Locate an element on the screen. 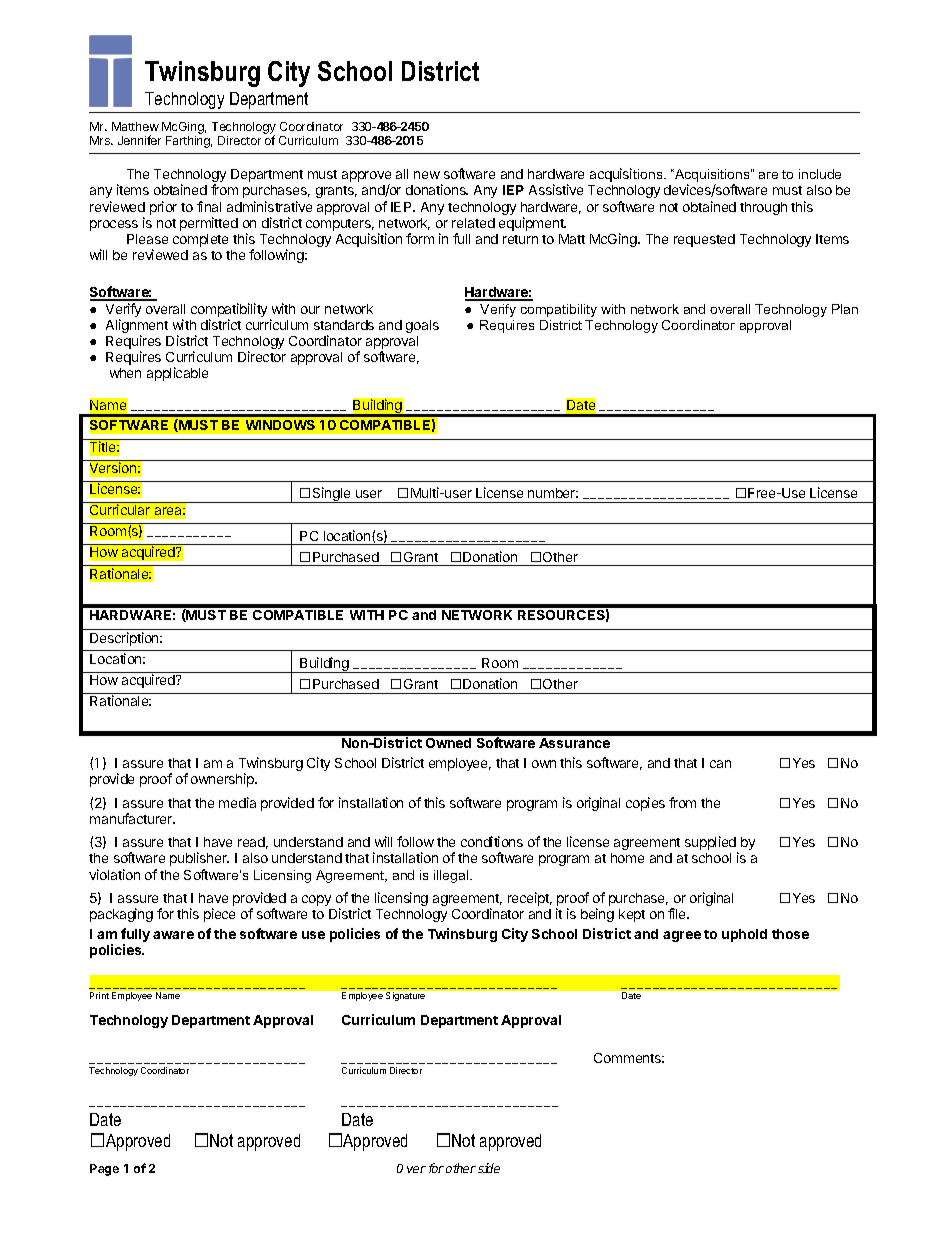 The height and width of the screenshot is (1233, 952). Signature is located at coordinates (405, 996).
